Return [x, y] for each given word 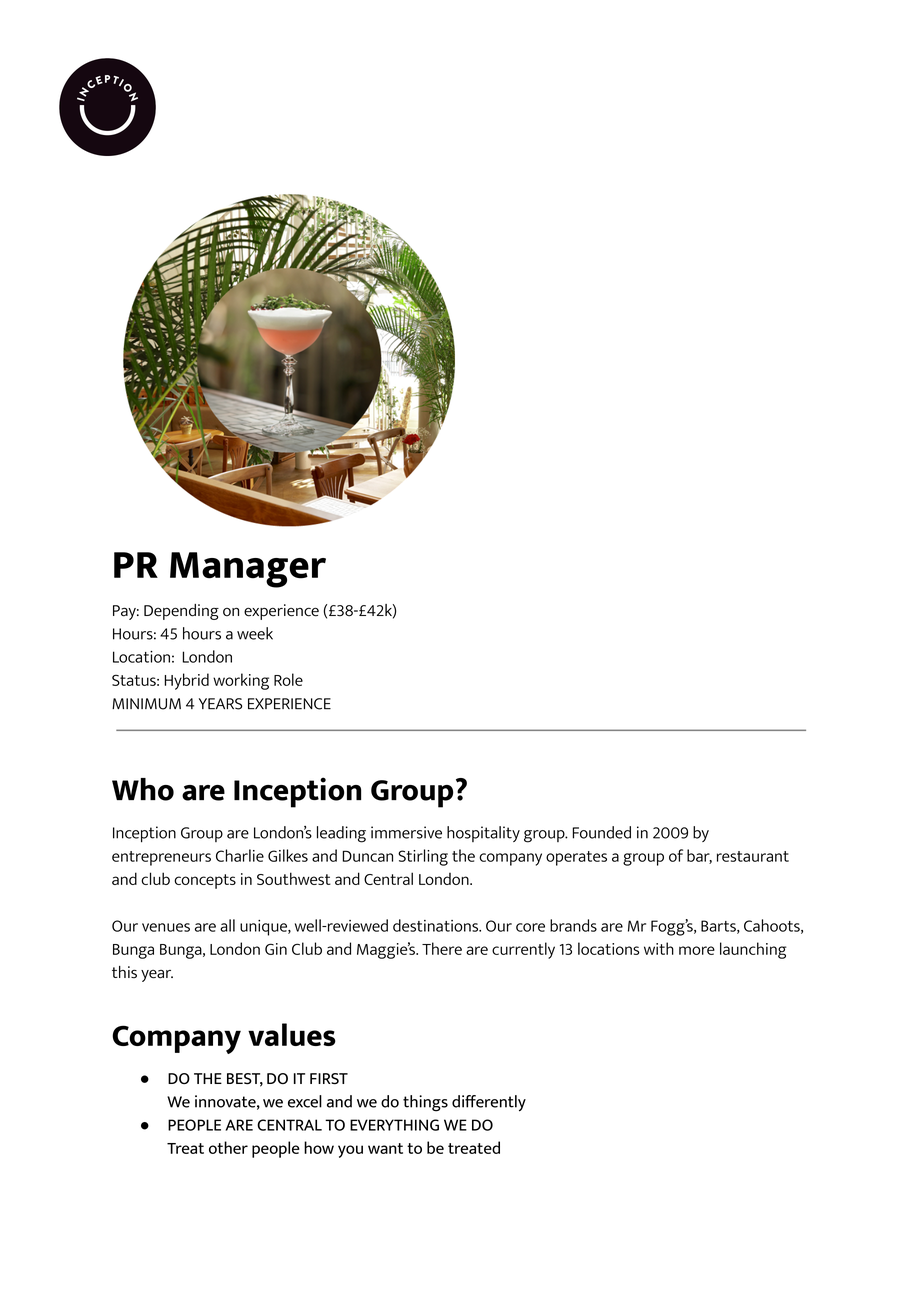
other [228, 1147]
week [255, 633]
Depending [181, 612]
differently [489, 1103]
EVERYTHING [394, 1125]
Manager [248, 570]
